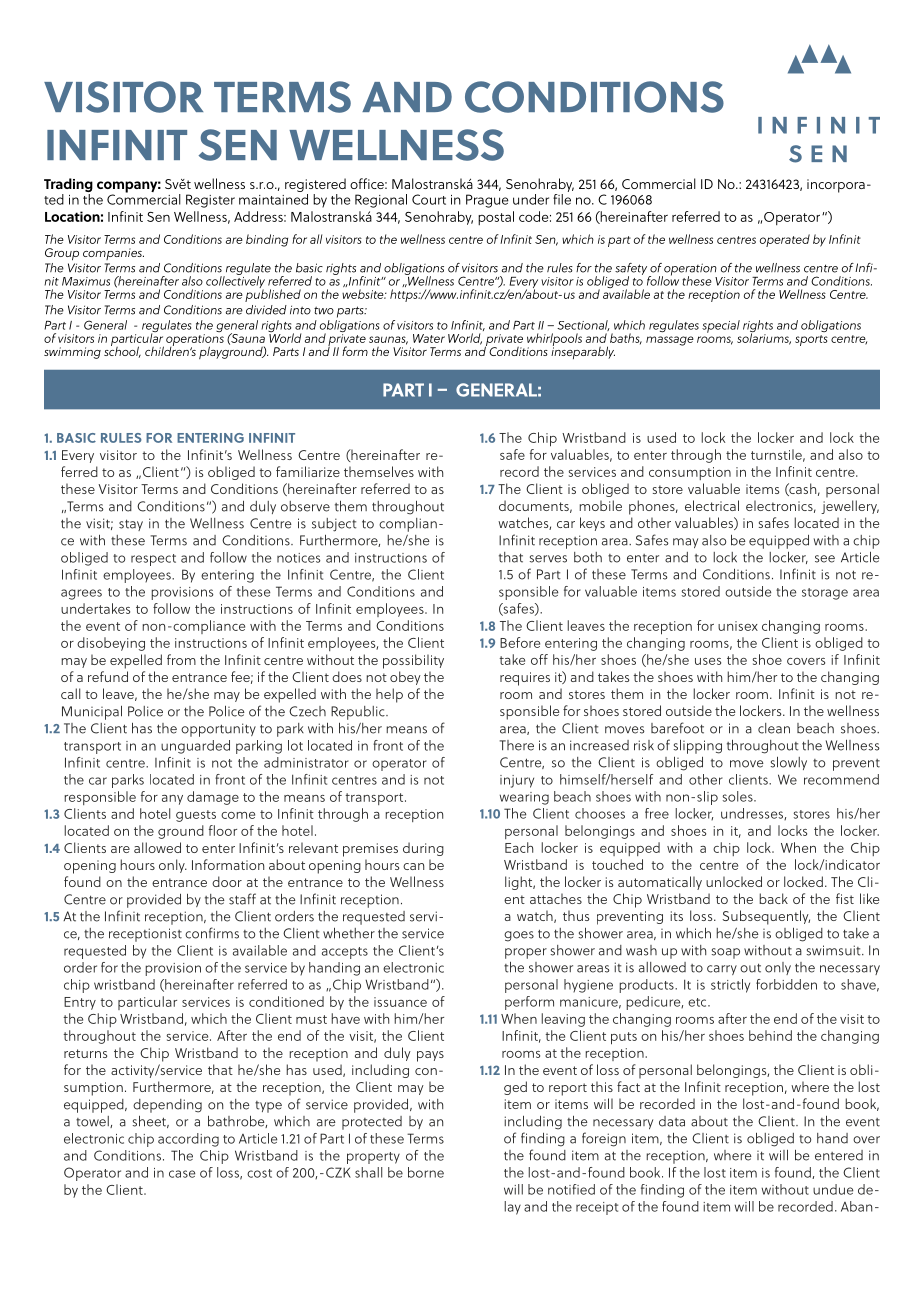  I want to click on borne, so click(426, 1172).
